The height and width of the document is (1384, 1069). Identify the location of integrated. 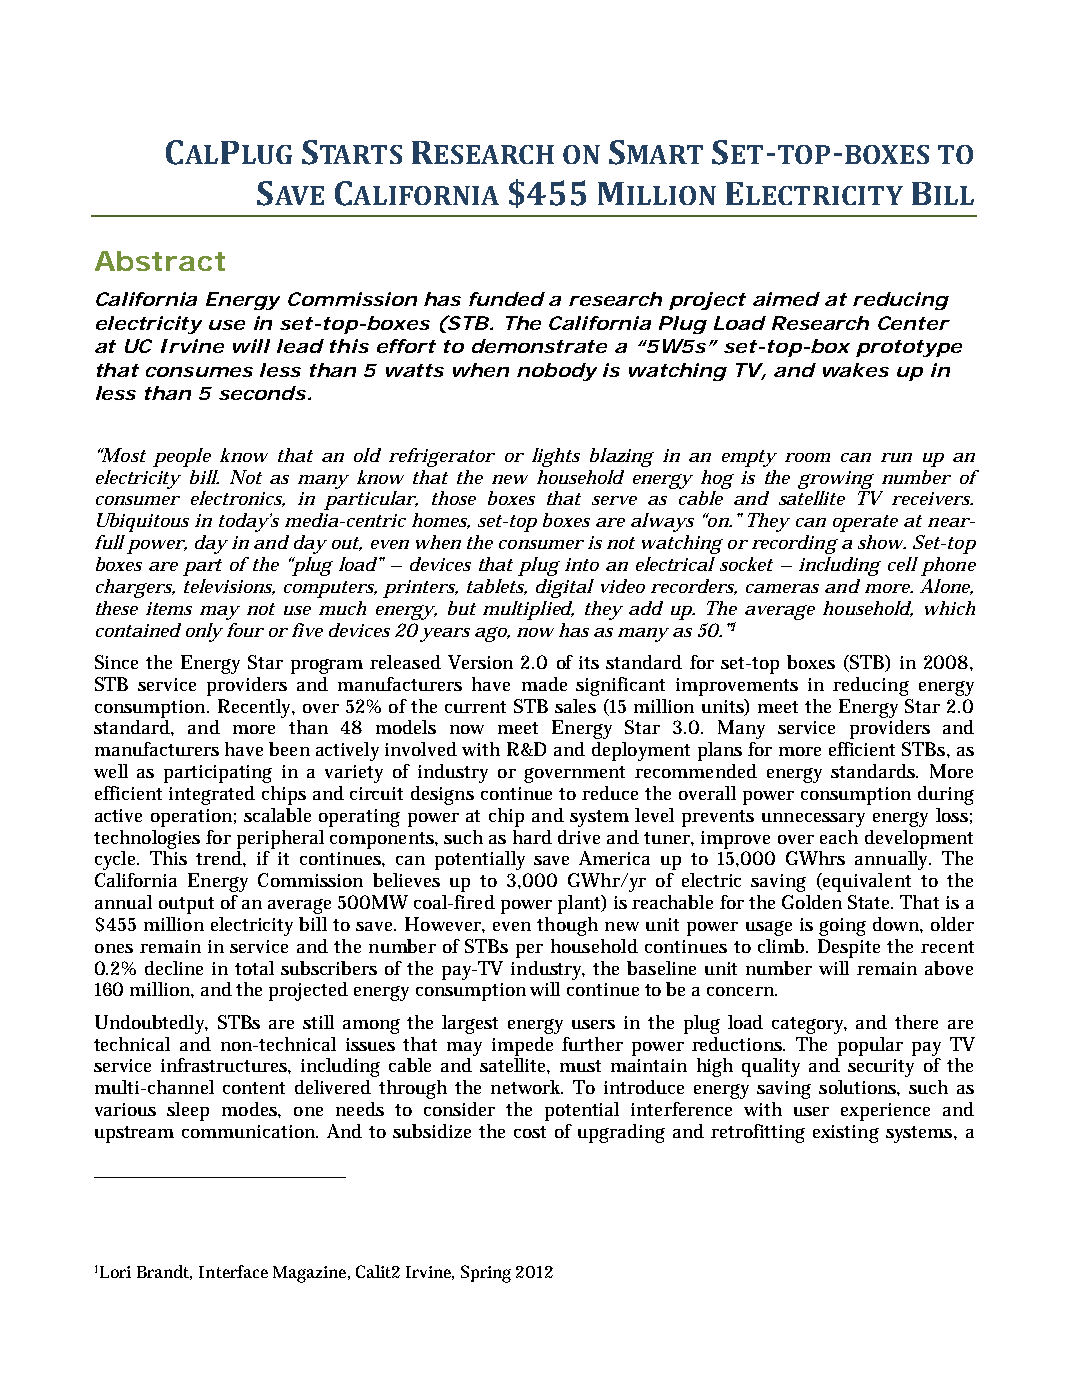
(212, 795).
